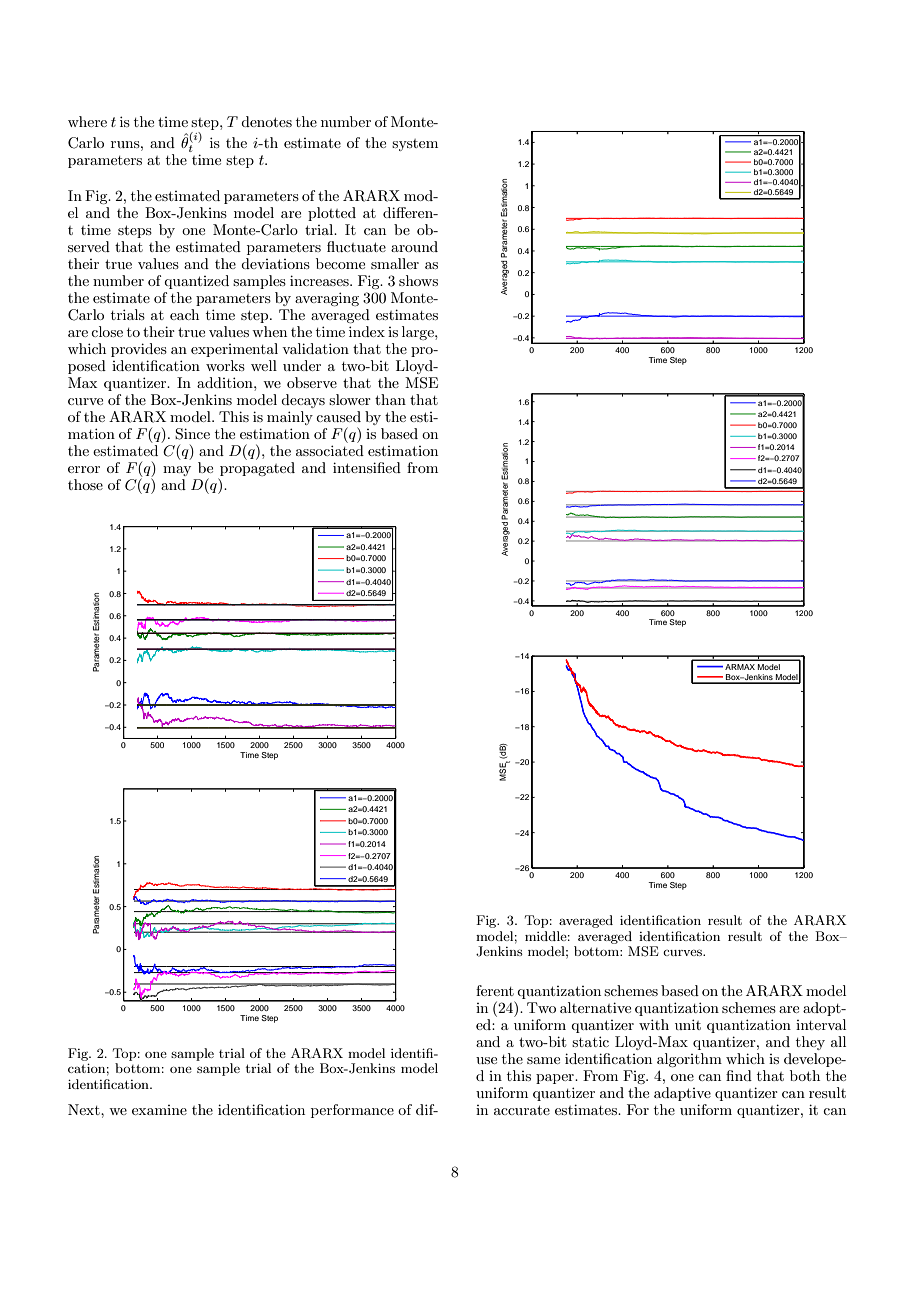 The image size is (924, 1308). What do you see at coordinates (414, 246) in the screenshot?
I see `around` at bounding box center [414, 246].
